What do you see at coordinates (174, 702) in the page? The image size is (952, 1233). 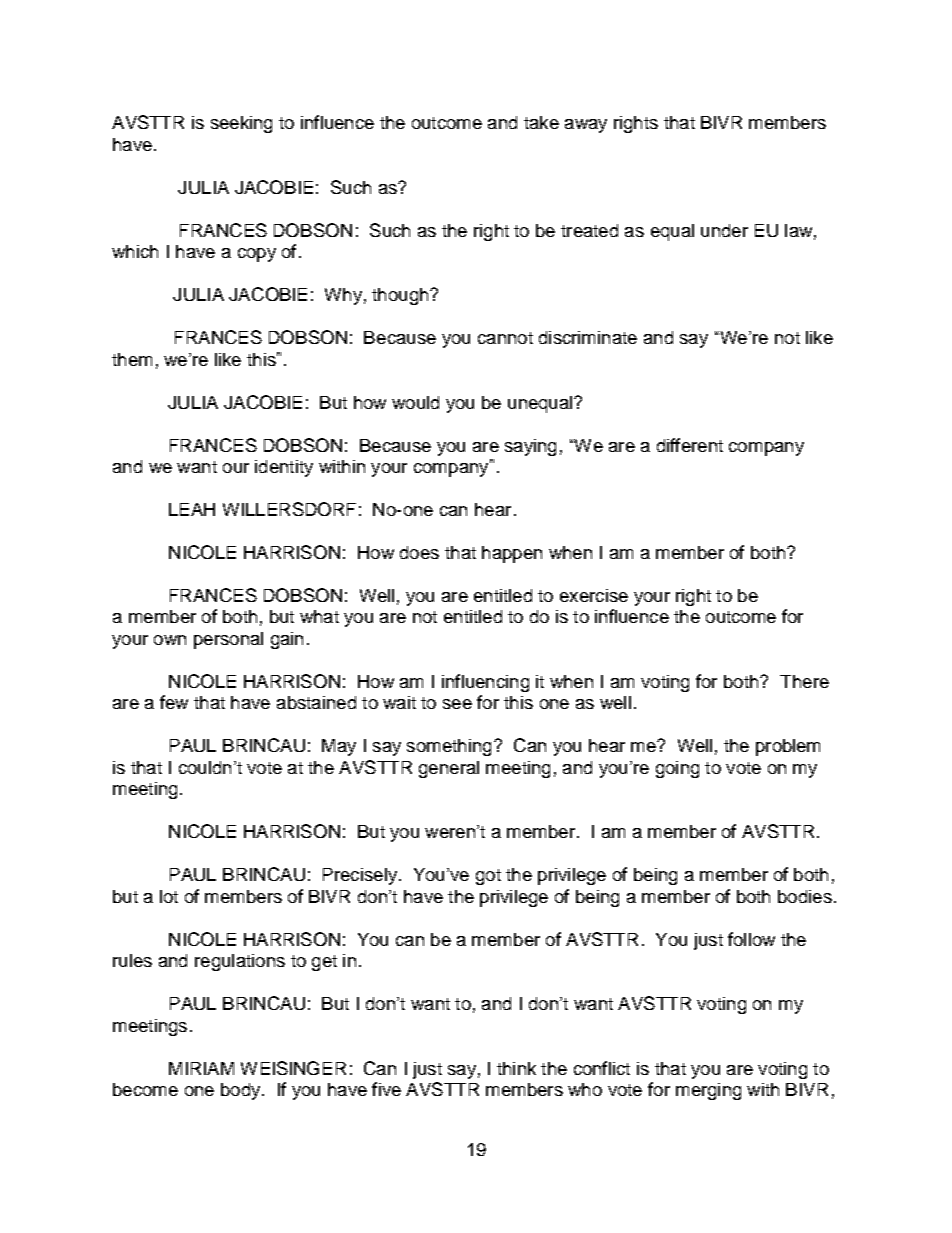 I see `few` at bounding box center [174, 702].
